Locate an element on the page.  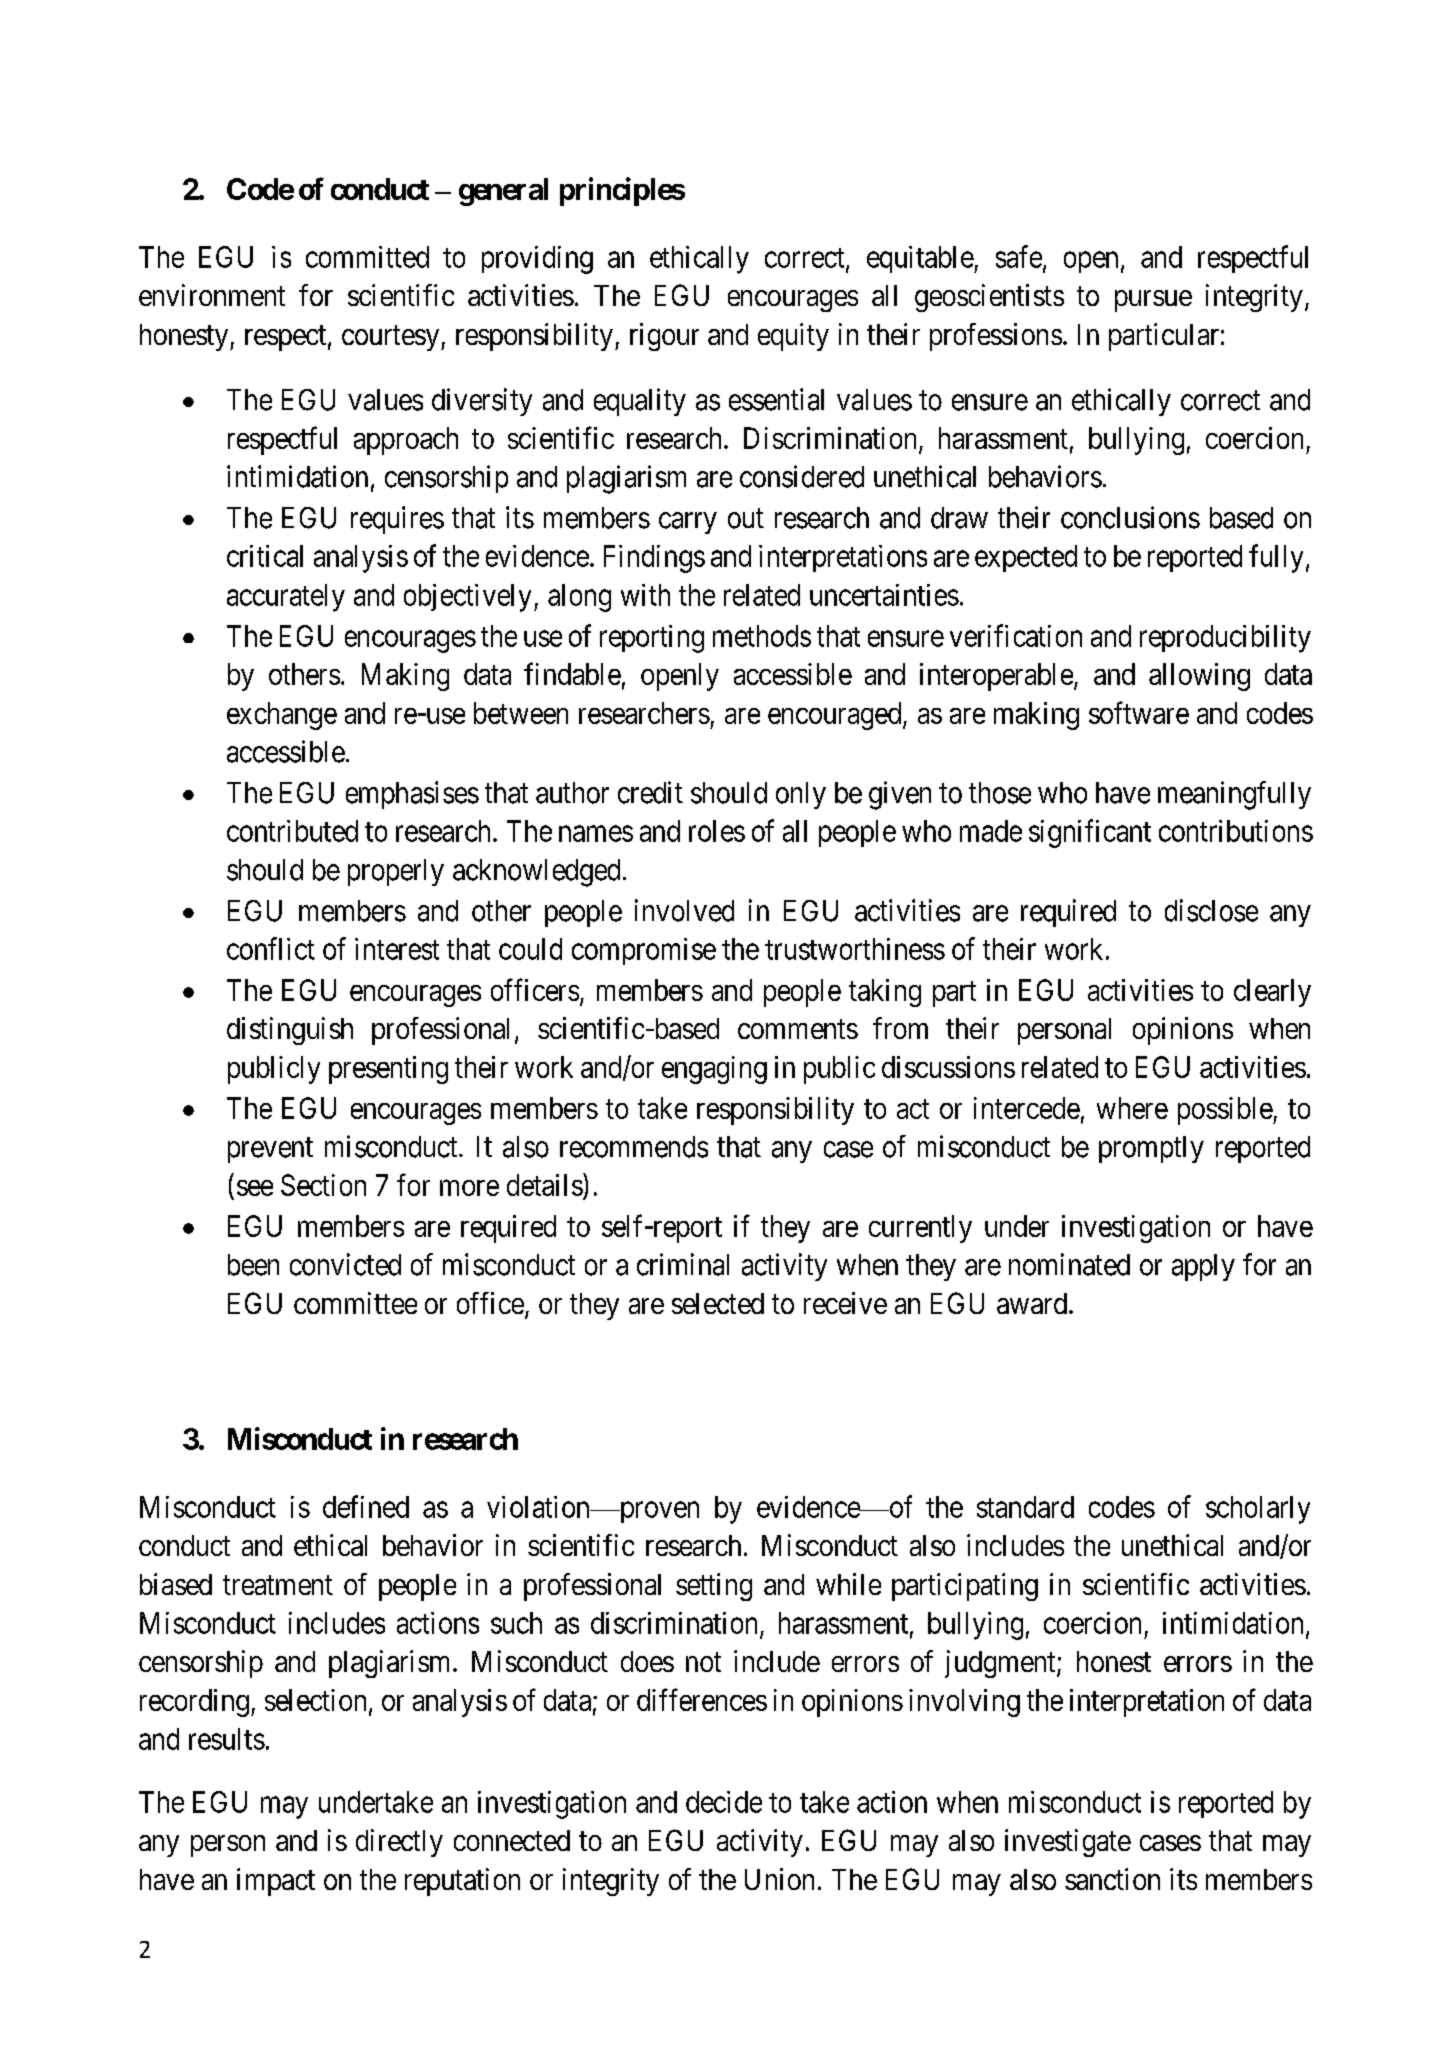
pursue is located at coordinates (1153, 301).
